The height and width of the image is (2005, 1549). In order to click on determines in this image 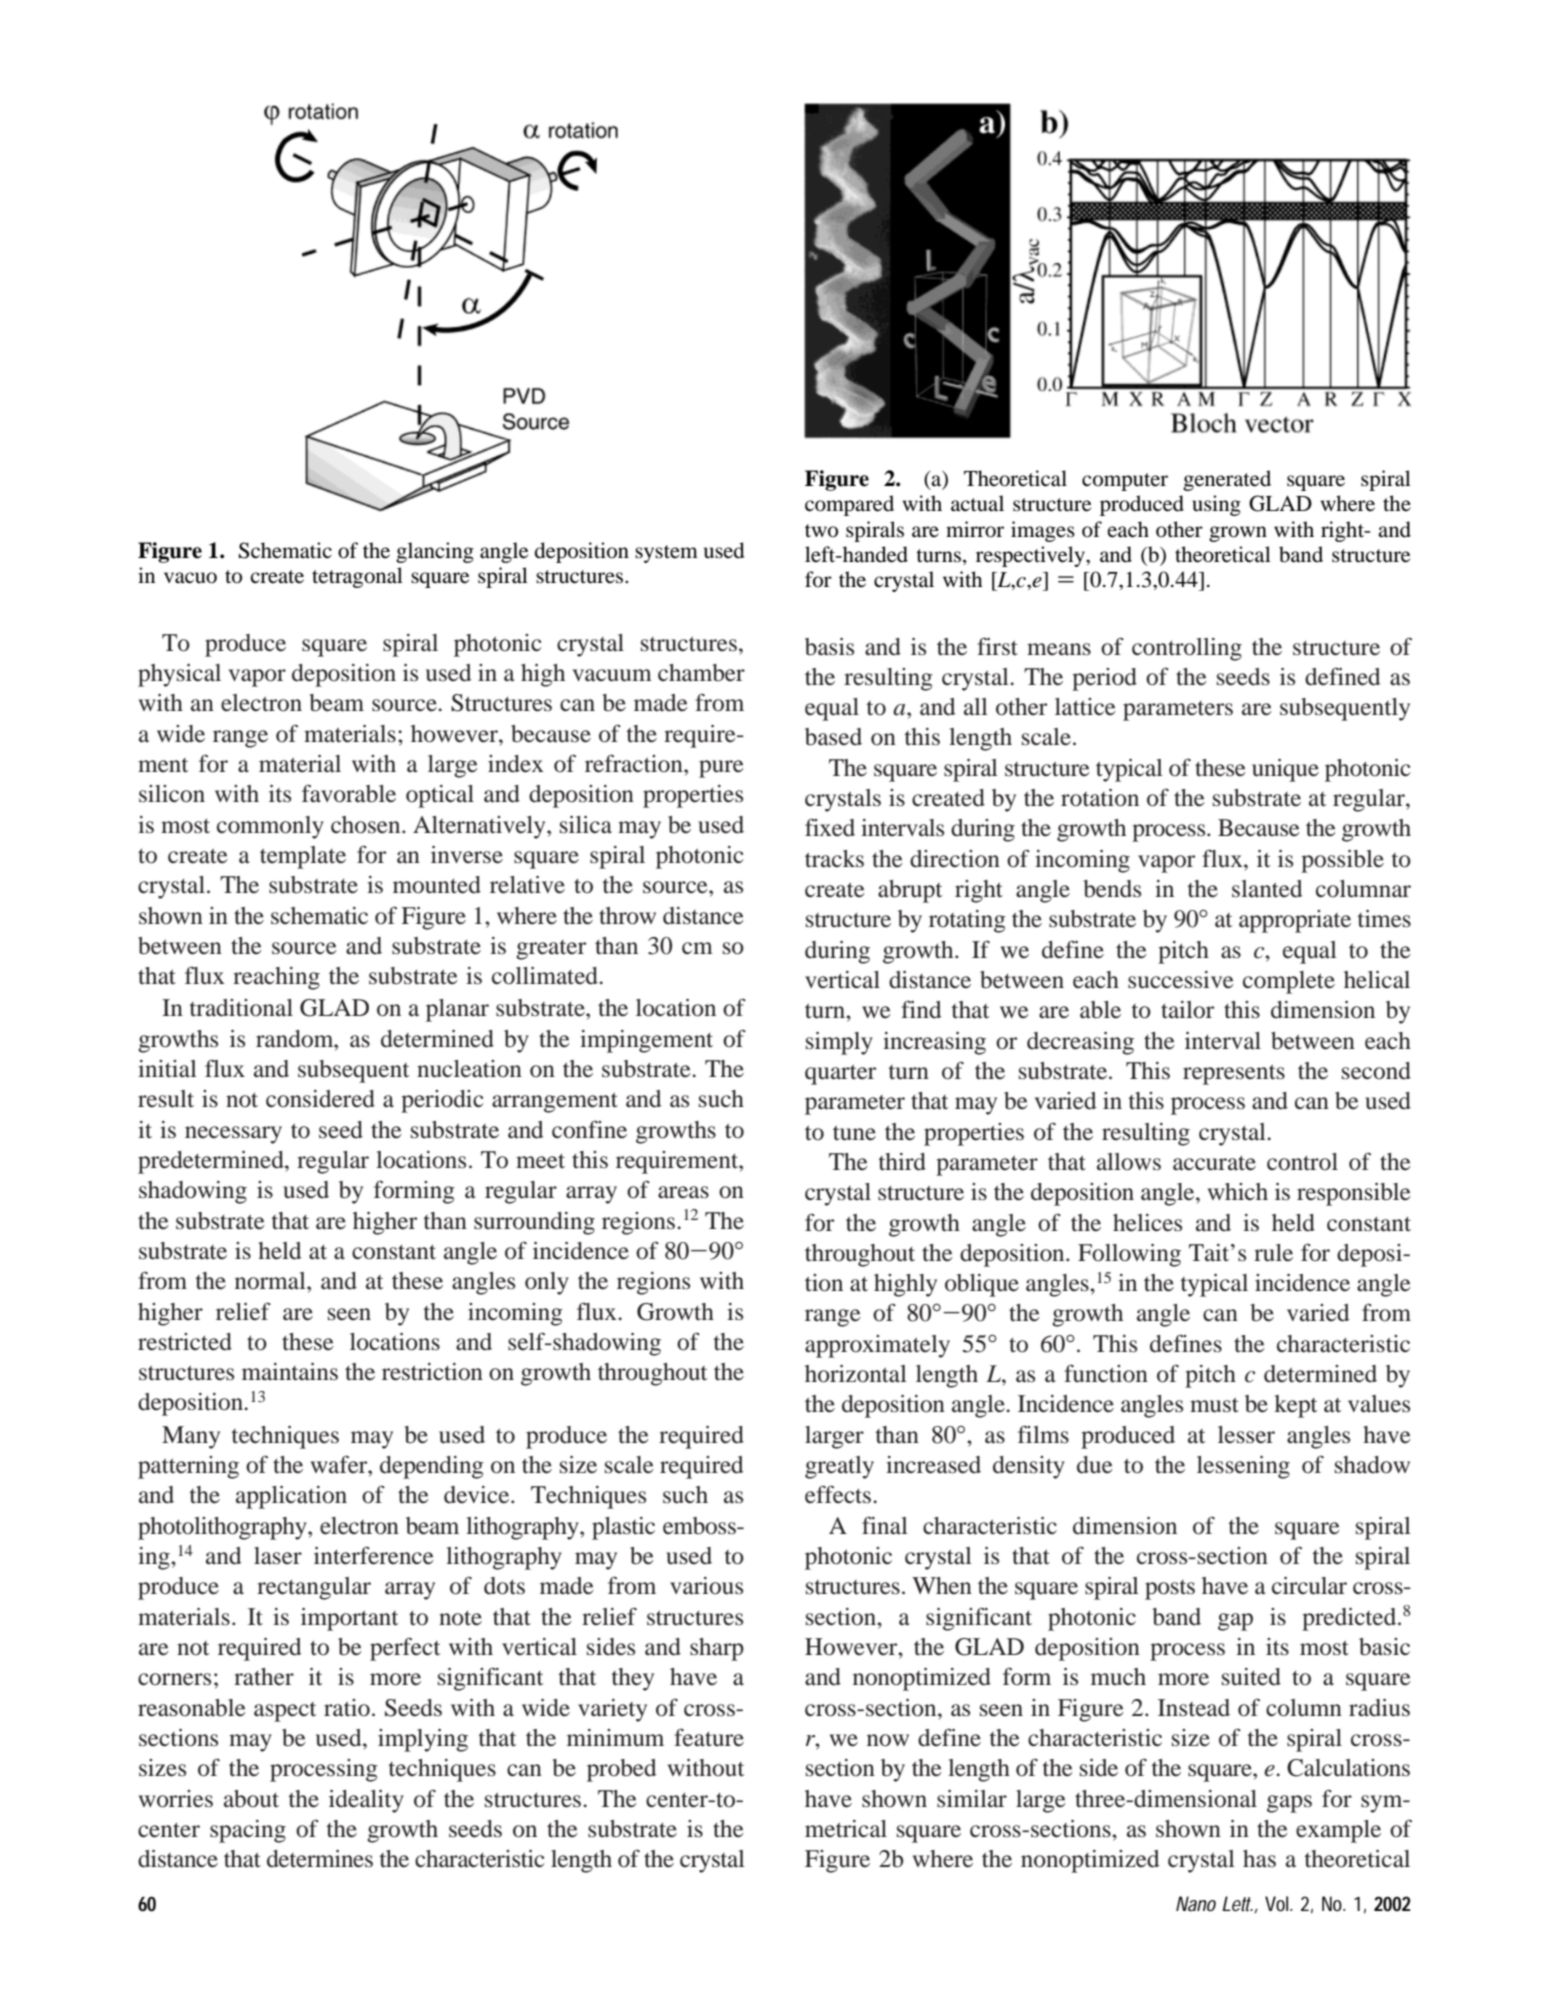, I will do `click(320, 1859)`.
